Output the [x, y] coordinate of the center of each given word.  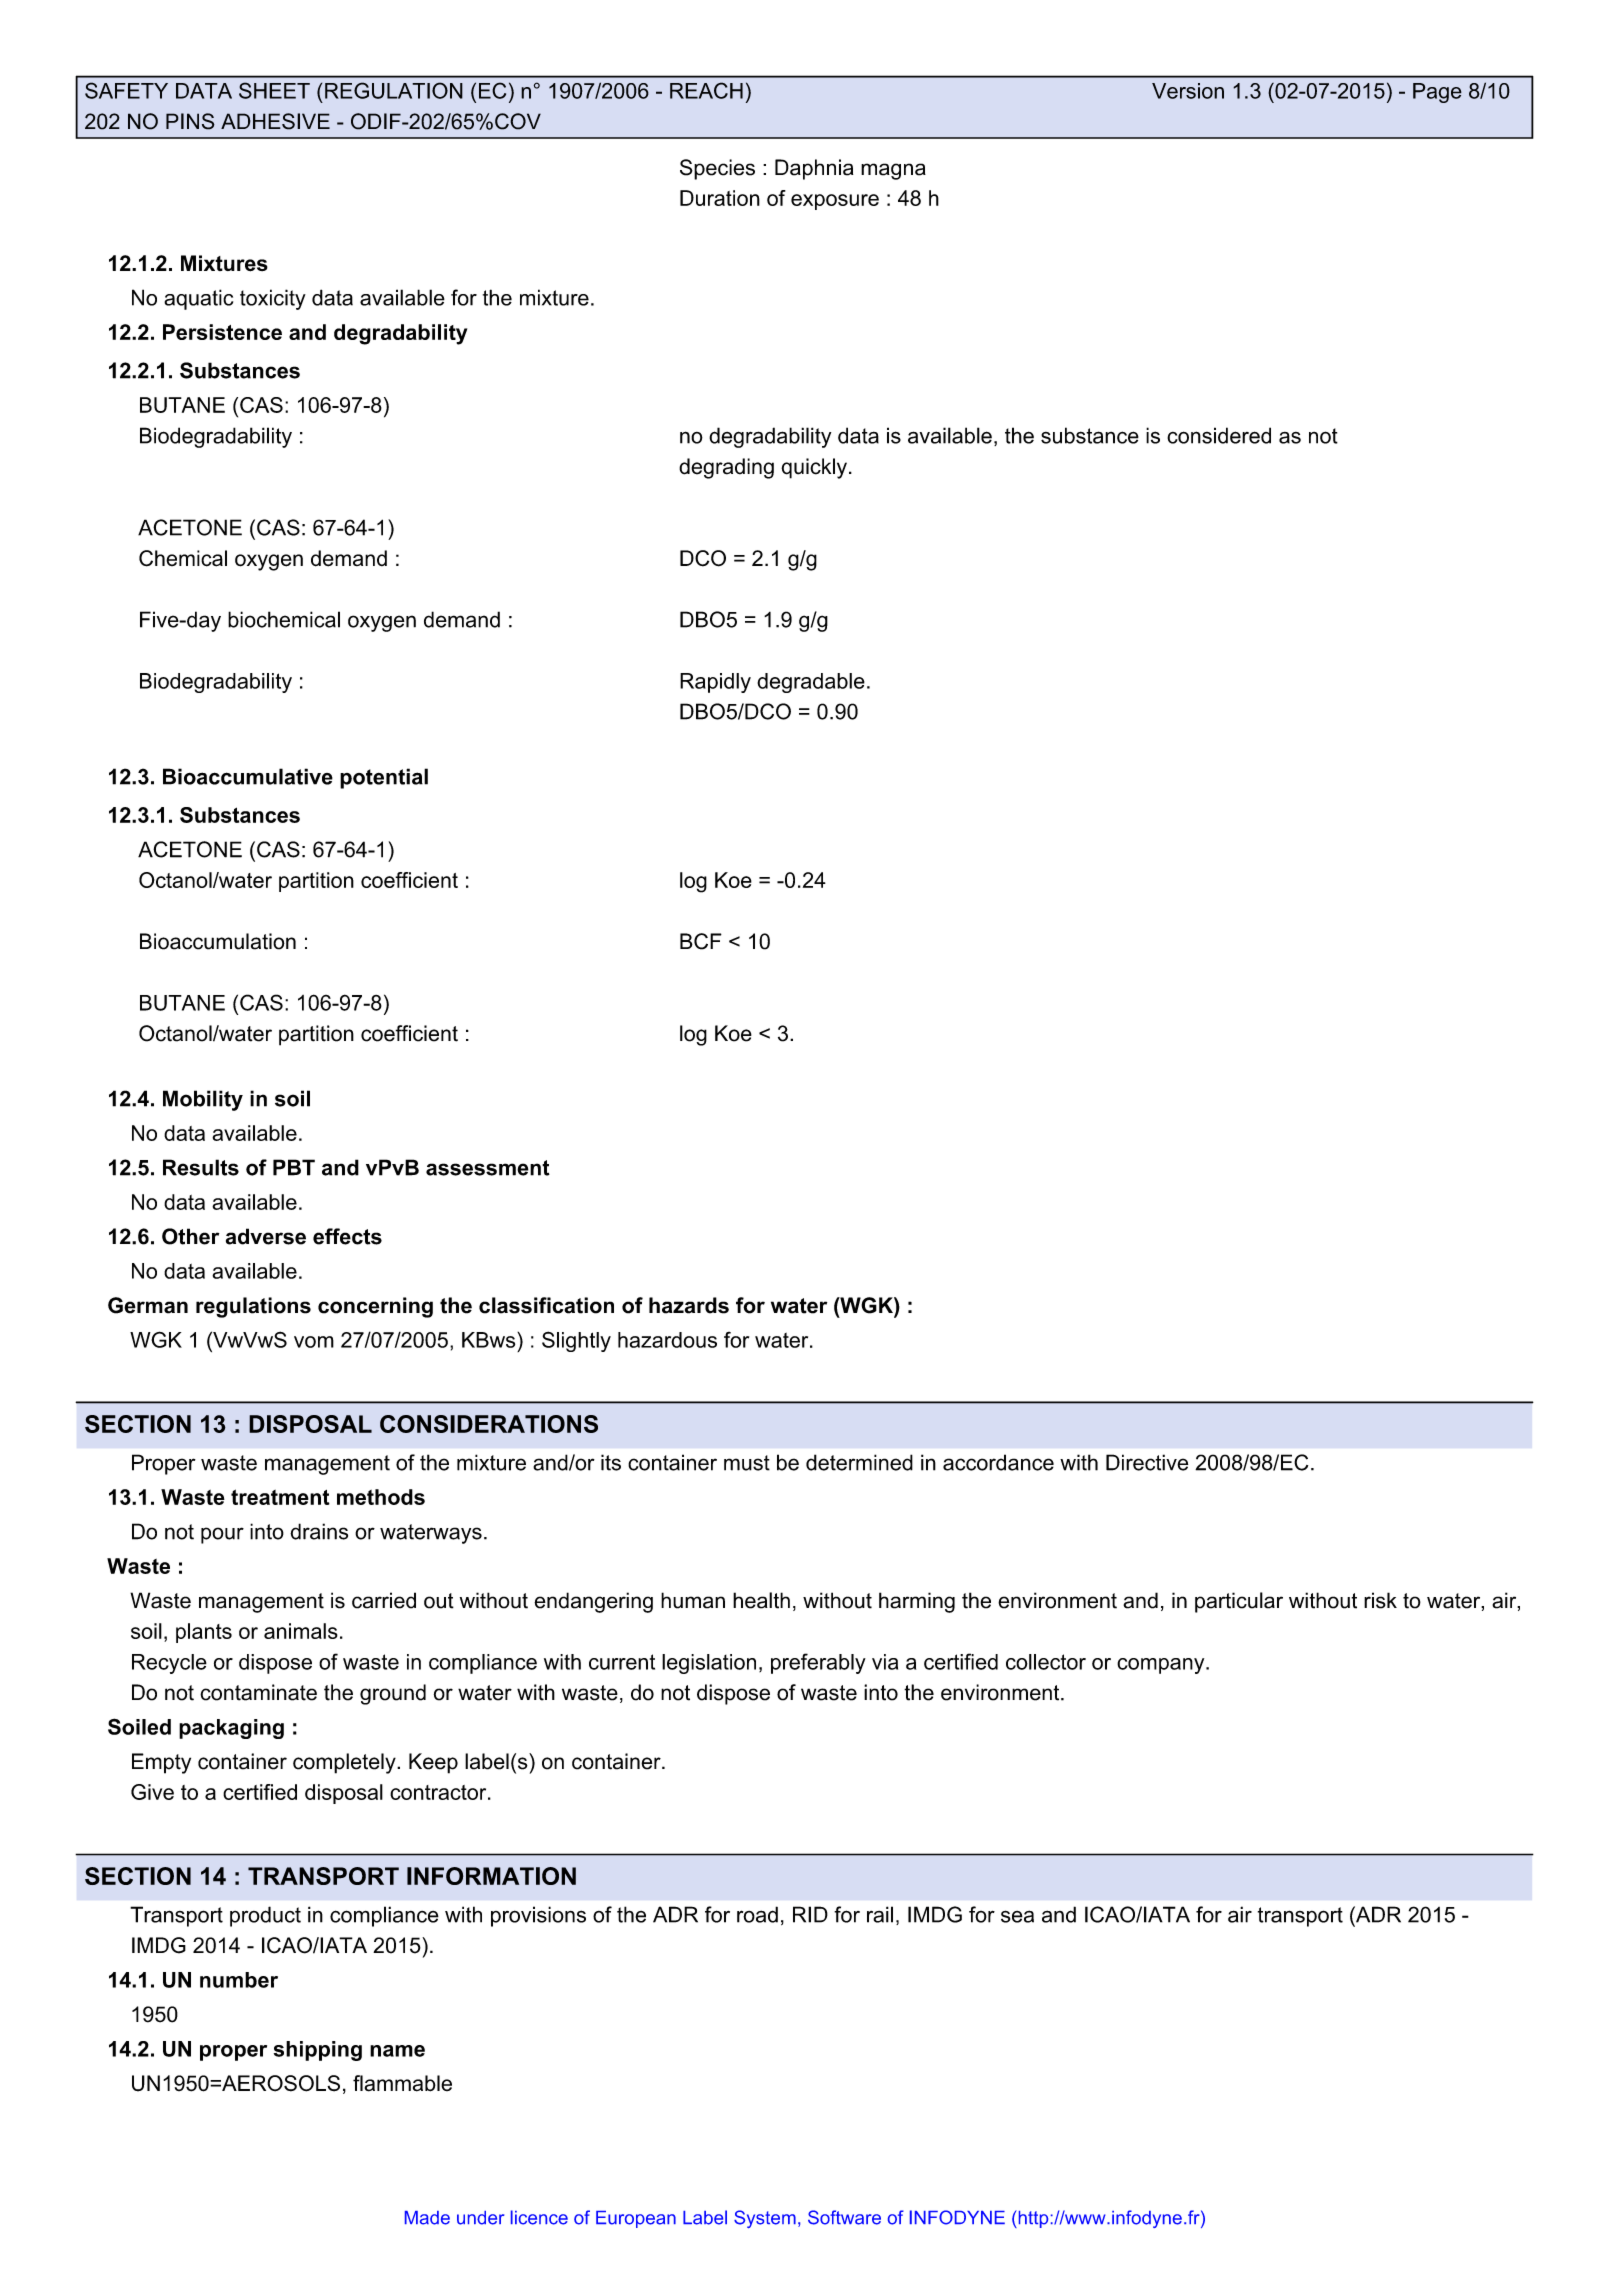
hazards [689, 1305]
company [1162, 1666]
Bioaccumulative [248, 776]
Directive [1147, 1462]
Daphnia [814, 169]
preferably [818, 1663]
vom [314, 1342]
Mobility [203, 1100]
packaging [231, 1729]
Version [1188, 91]
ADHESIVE [275, 121]
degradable [811, 683]
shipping [318, 2051]
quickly [814, 468]
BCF [701, 941]
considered [1219, 435]
